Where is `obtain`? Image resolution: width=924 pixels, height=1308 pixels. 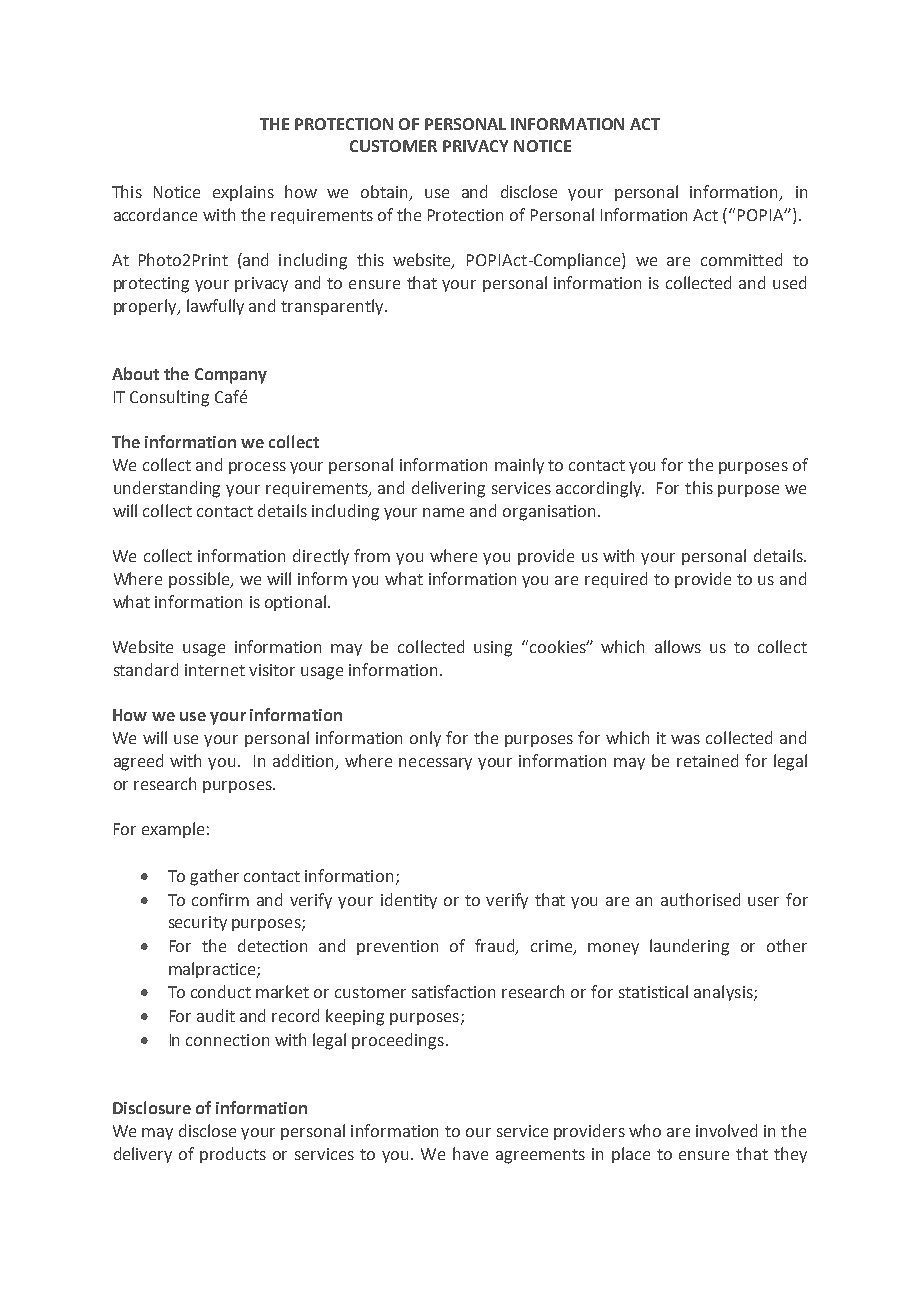 obtain is located at coordinates (384, 191).
